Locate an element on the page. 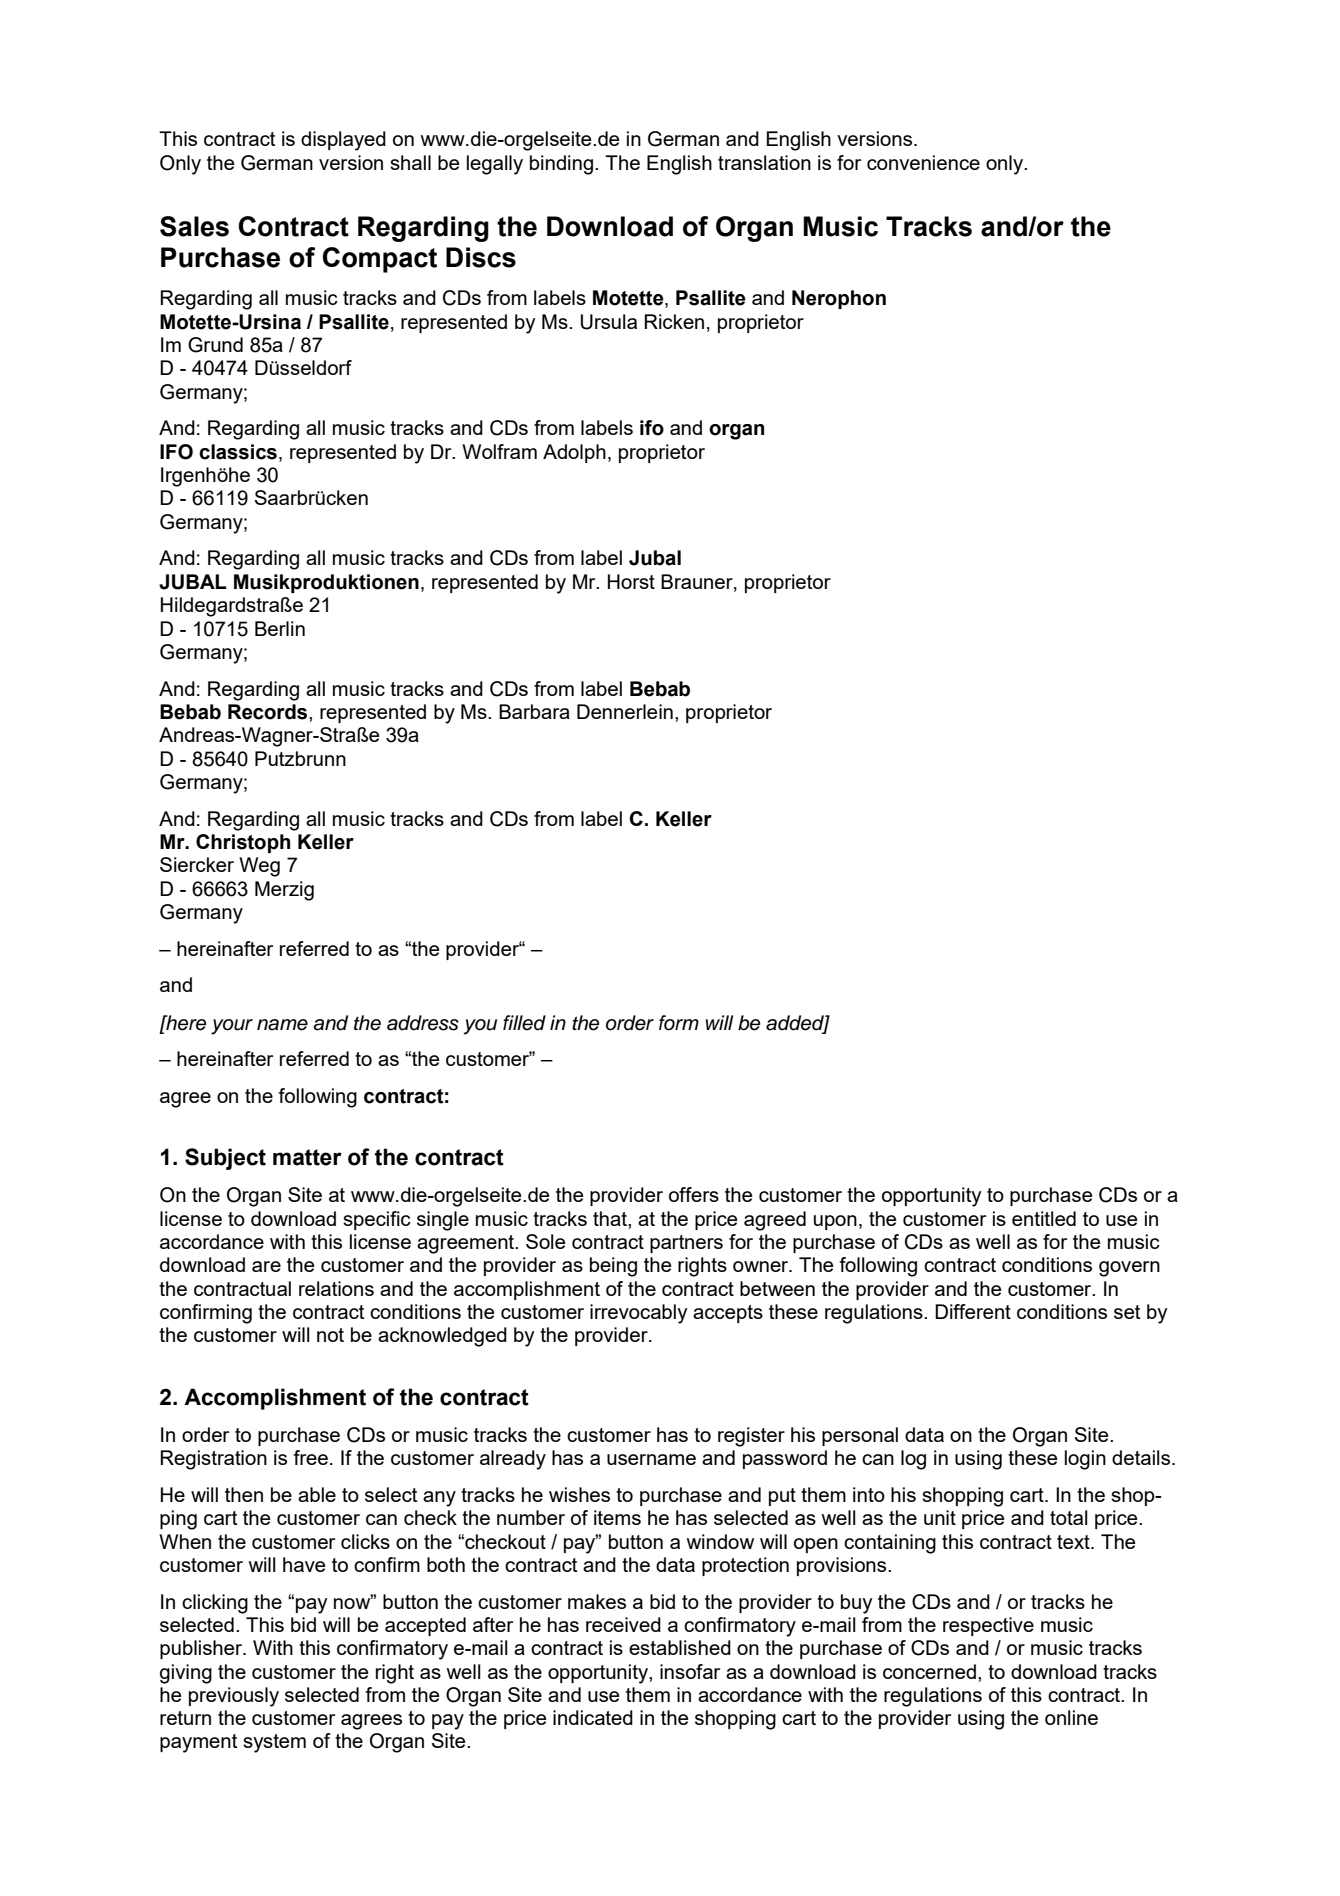 Image resolution: width=1340 pixels, height=1896 pixels. offers is located at coordinates (694, 1194).
